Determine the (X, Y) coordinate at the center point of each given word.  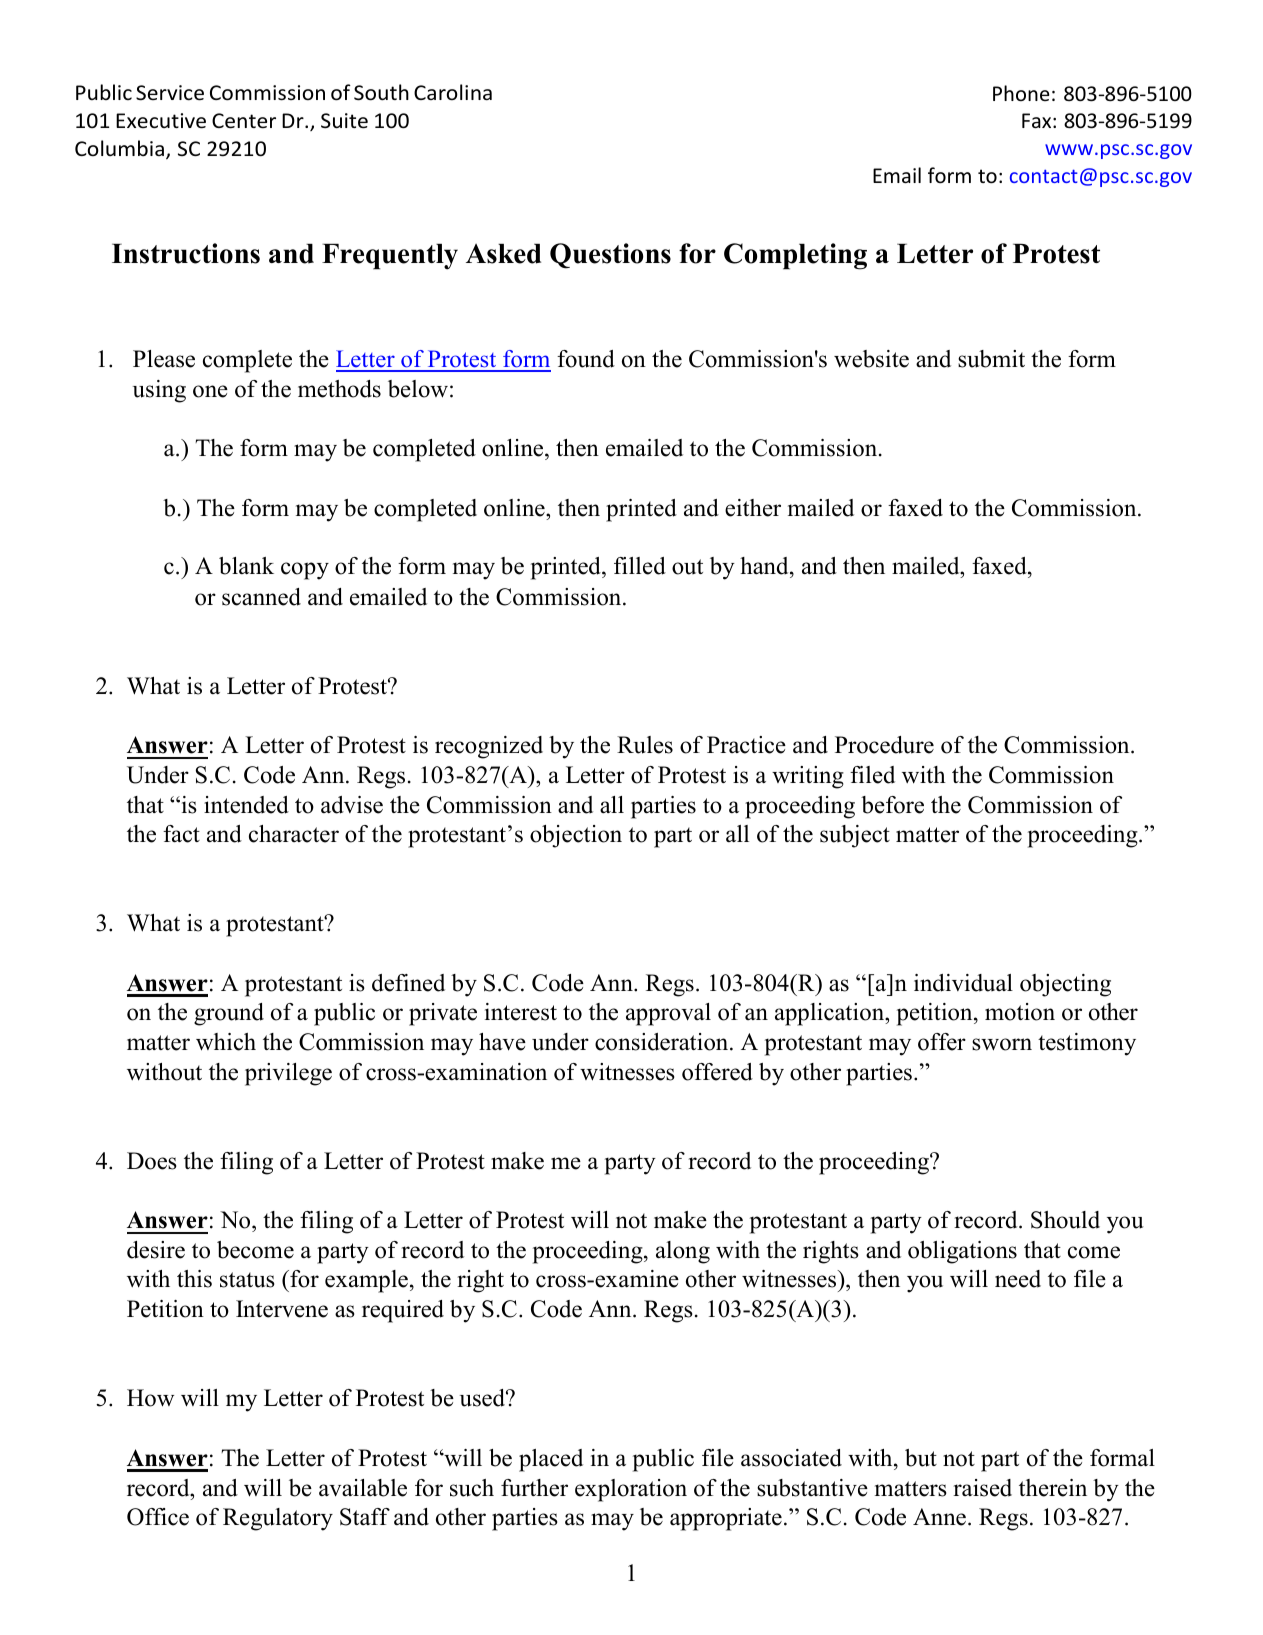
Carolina (453, 92)
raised (982, 1488)
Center (244, 121)
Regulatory (278, 1519)
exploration (631, 1490)
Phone (1021, 93)
